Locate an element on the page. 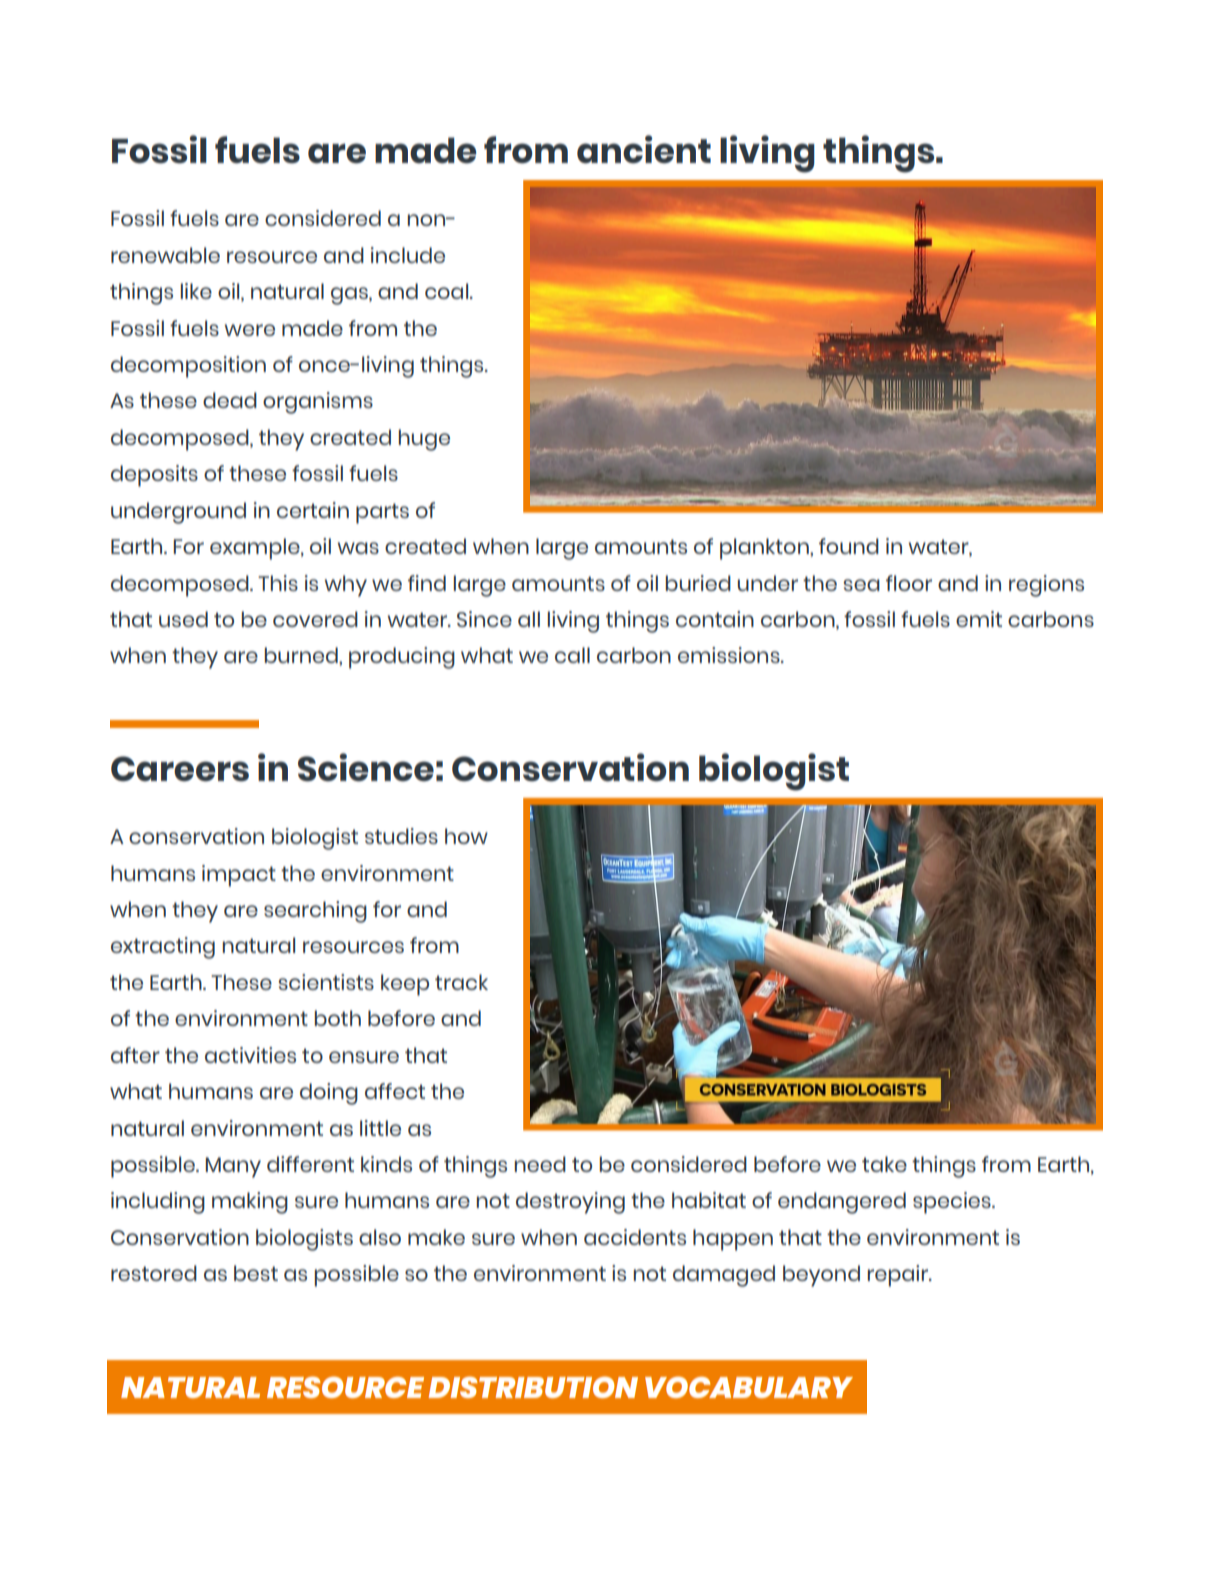  ancient is located at coordinates (644, 149).
